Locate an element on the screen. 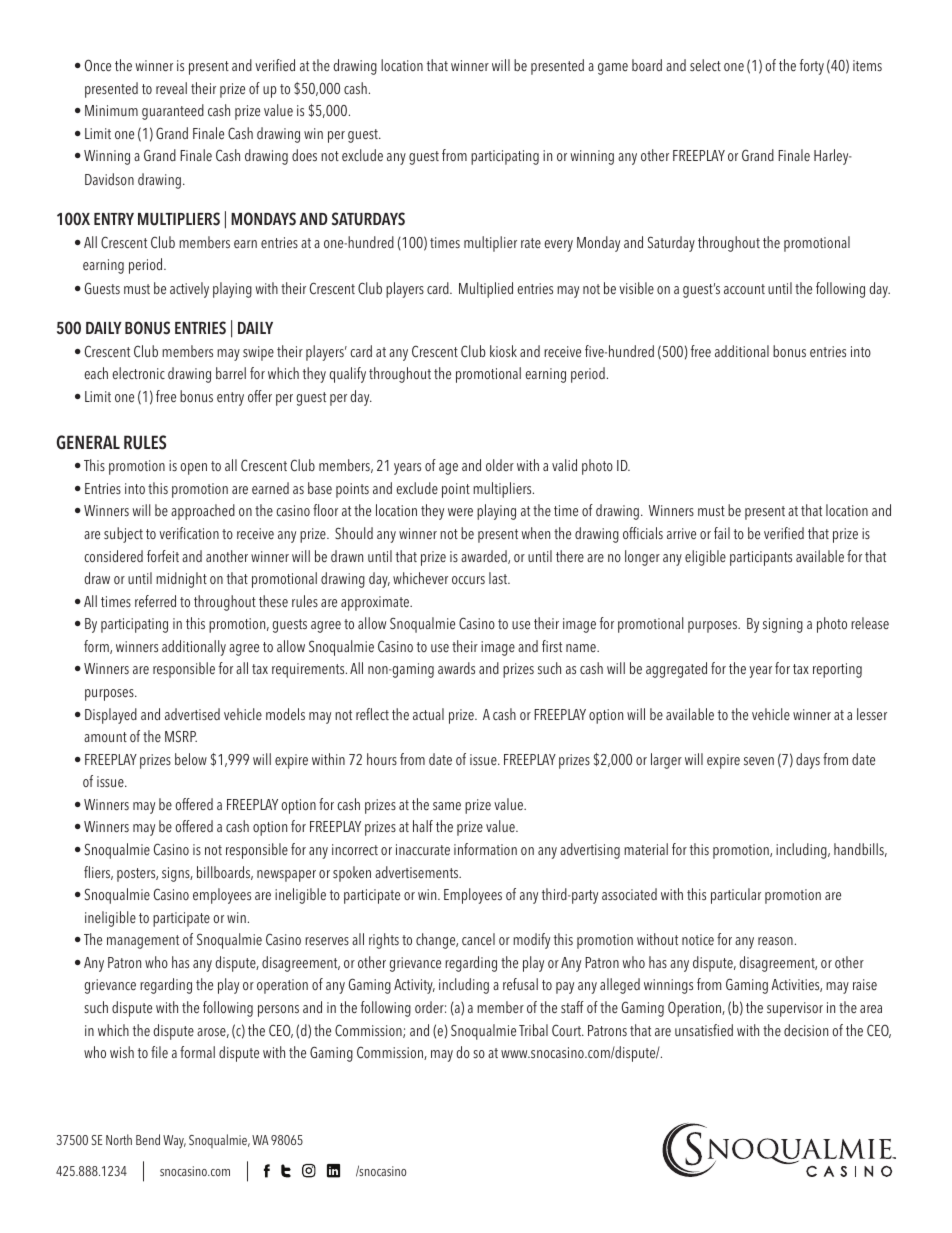 The width and height of the screenshot is (952, 1233). signing is located at coordinates (783, 625).
